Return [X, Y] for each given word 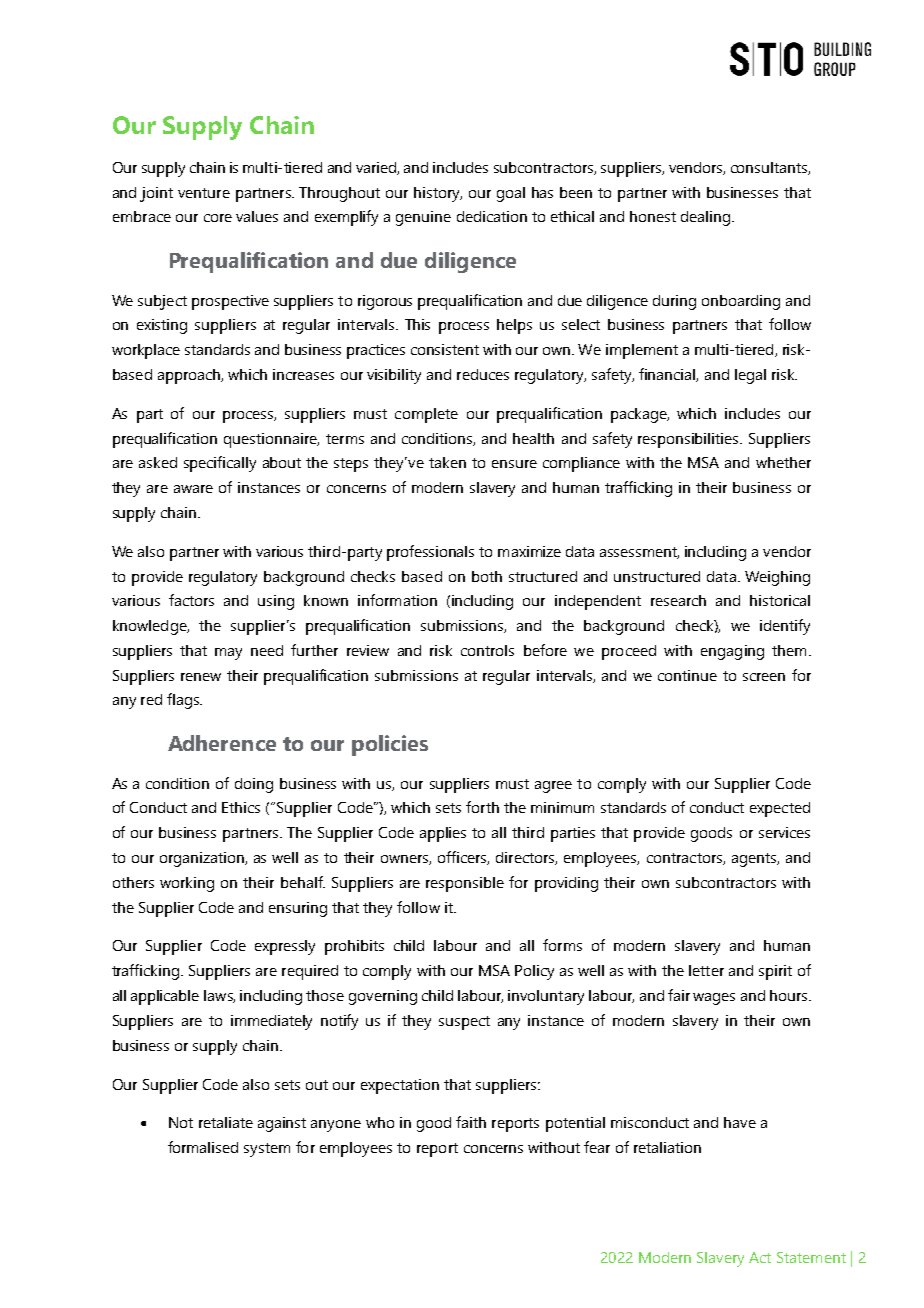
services [784, 832]
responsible [465, 884]
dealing [705, 218]
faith [471, 1122]
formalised [203, 1147]
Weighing [777, 578]
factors [191, 600]
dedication [492, 216]
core [218, 218]
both [487, 576]
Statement [811, 1257]
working [187, 884]
